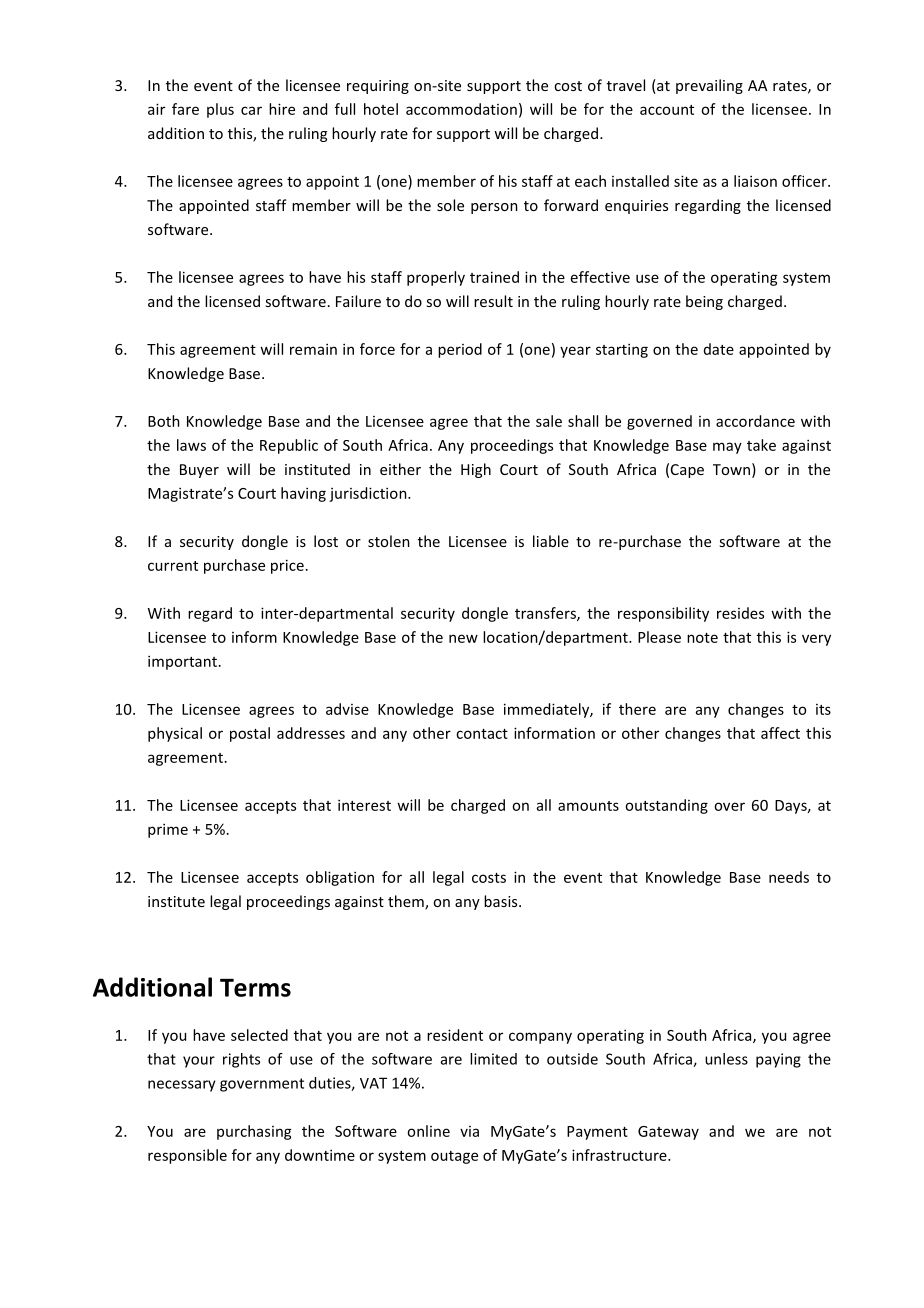 This screenshot has width=924, height=1308. What do you see at coordinates (740, 613) in the screenshot?
I see `resides` at bounding box center [740, 613].
